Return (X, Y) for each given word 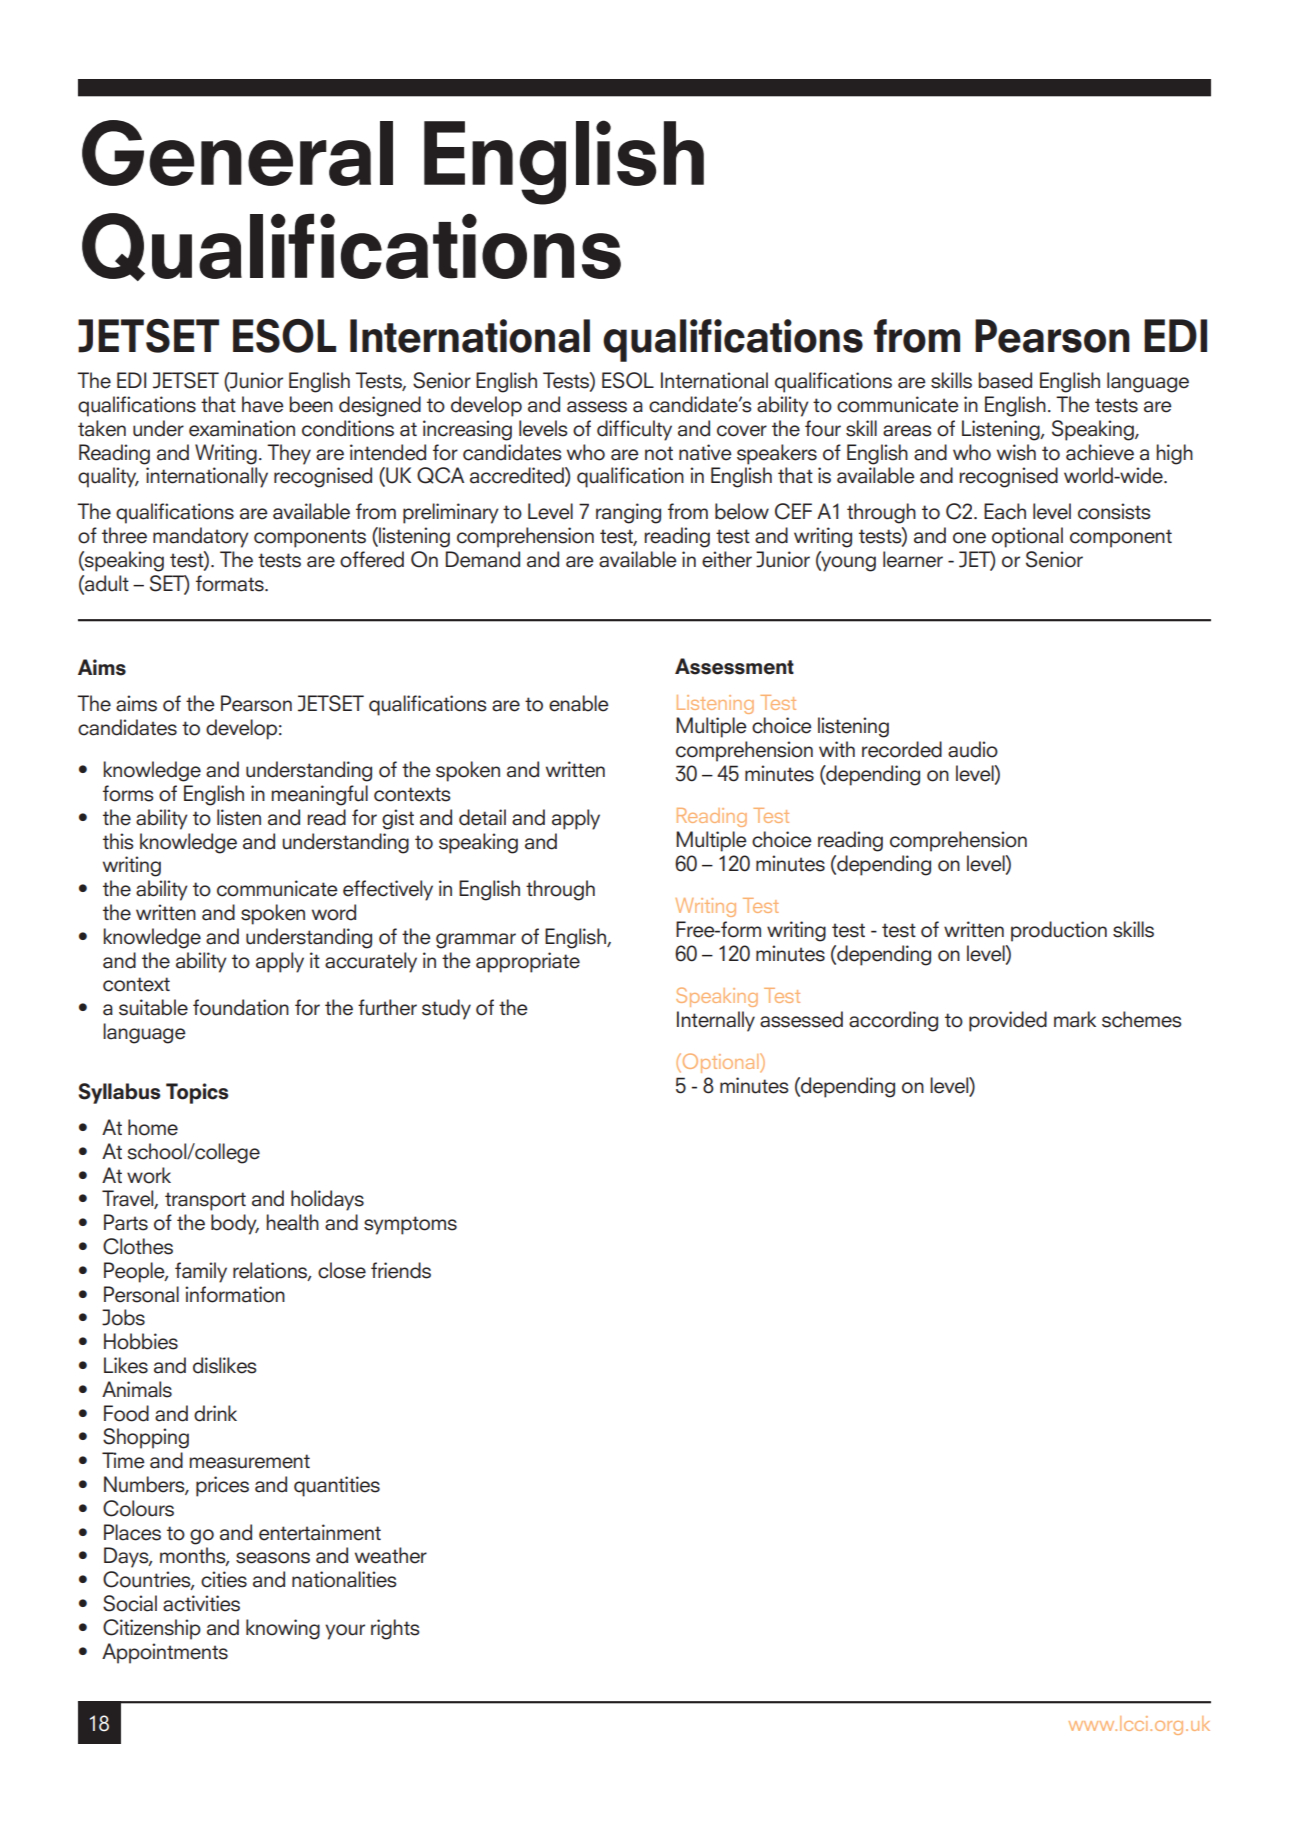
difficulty (634, 430)
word (334, 912)
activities (201, 1603)
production (1059, 931)
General (237, 153)
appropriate (528, 962)
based (1005, 380)
